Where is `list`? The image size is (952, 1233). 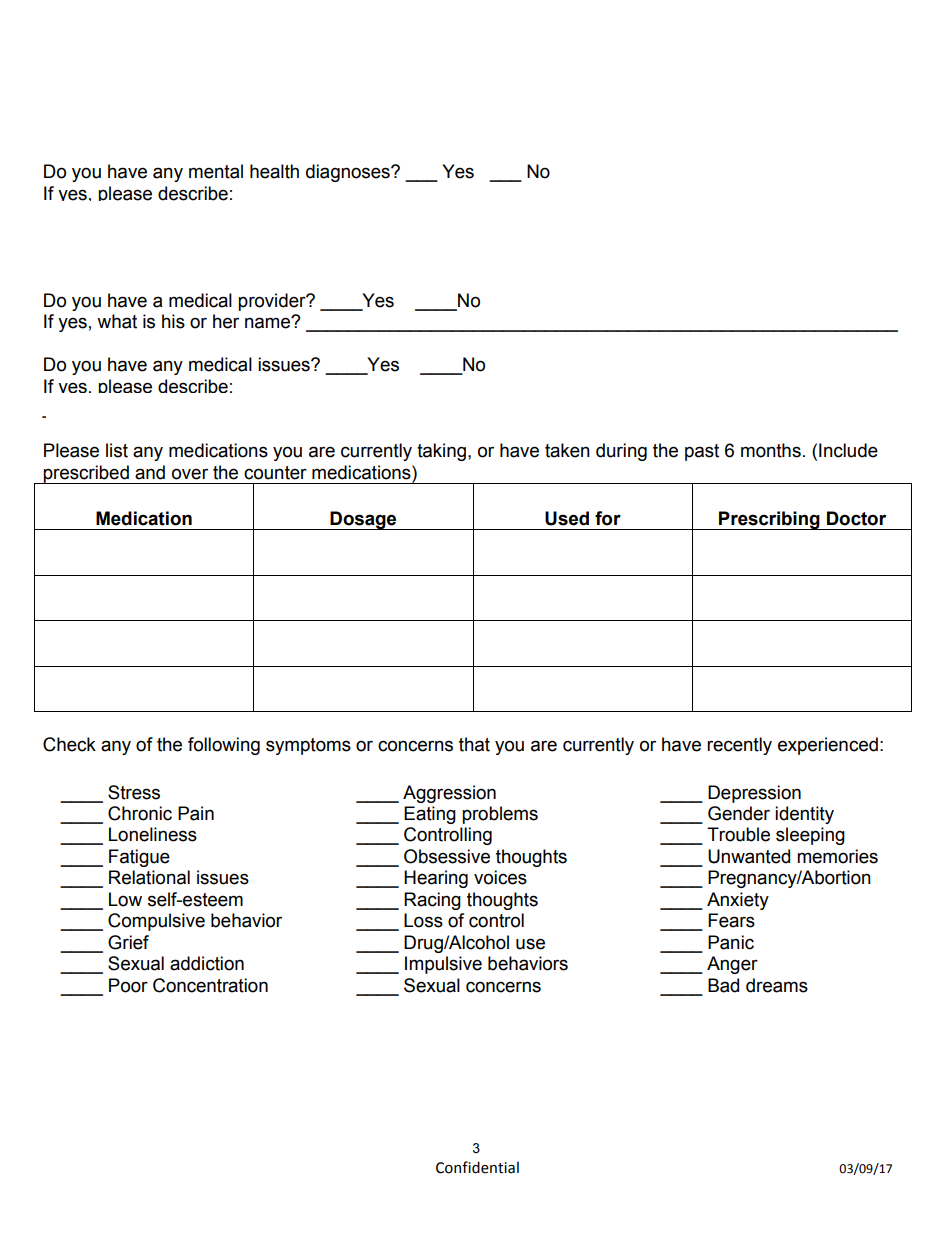 list is located at coordinates (117, 450).
